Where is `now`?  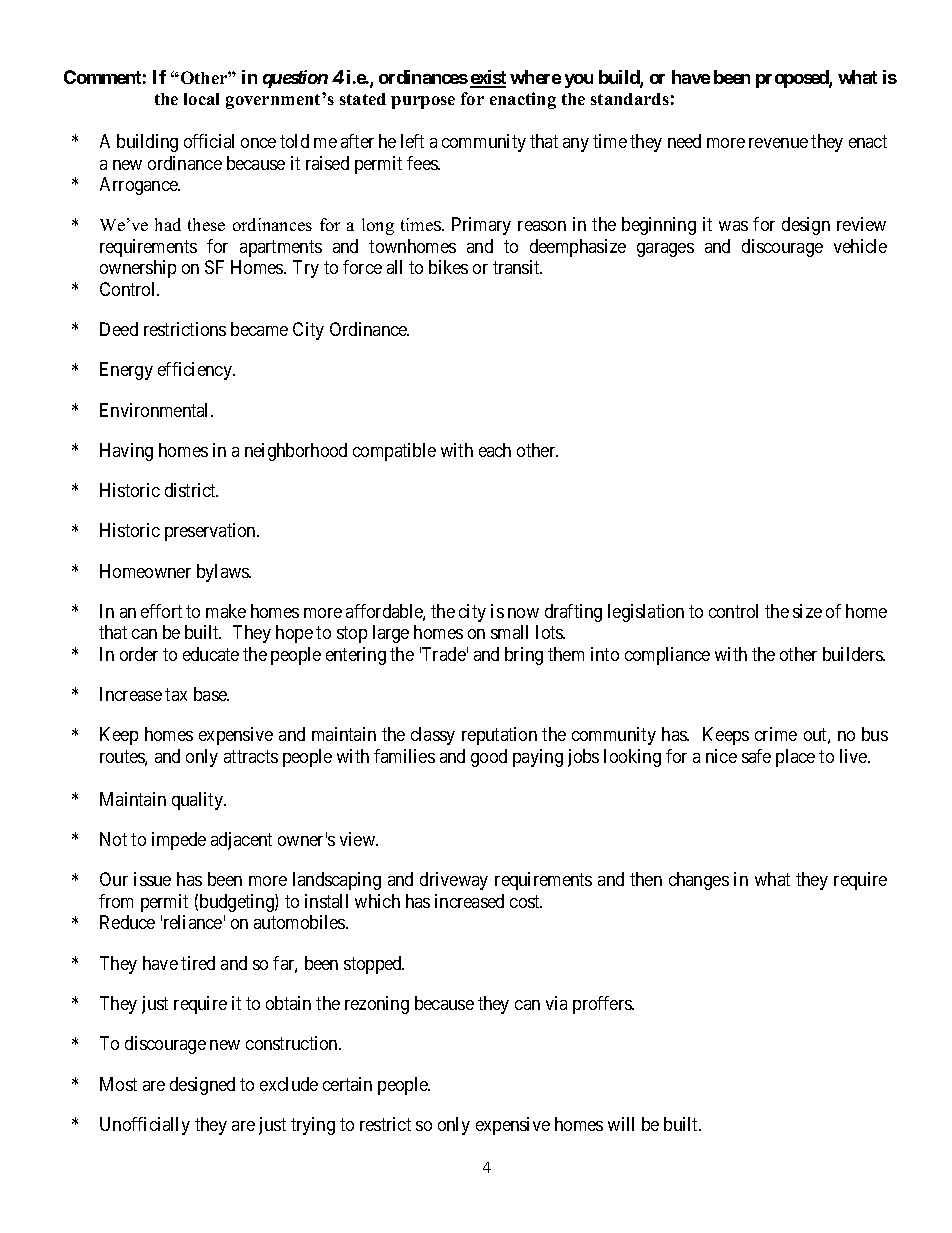 now is located at coordinates (523, 613).
